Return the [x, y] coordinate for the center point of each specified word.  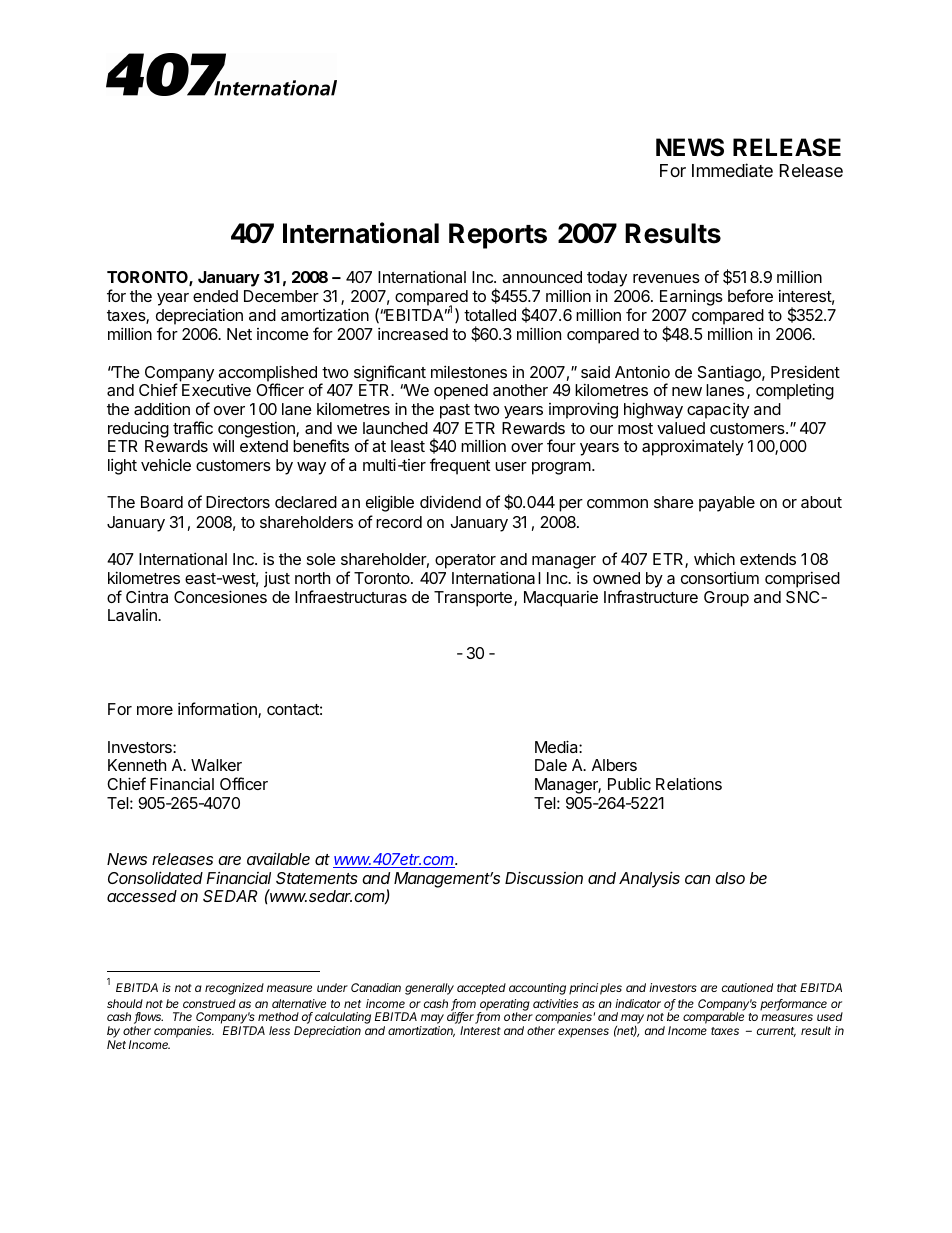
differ [461, 1017]
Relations [689, 783]
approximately [693, 448]
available [278, 858]
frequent [460, 466]
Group [726, 599]
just [277, 580]
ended [215, 296]
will [223, 446]
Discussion [544, 878]
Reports [498, 236]
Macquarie [561, 599]
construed [209, 1003]
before [750, 295]
